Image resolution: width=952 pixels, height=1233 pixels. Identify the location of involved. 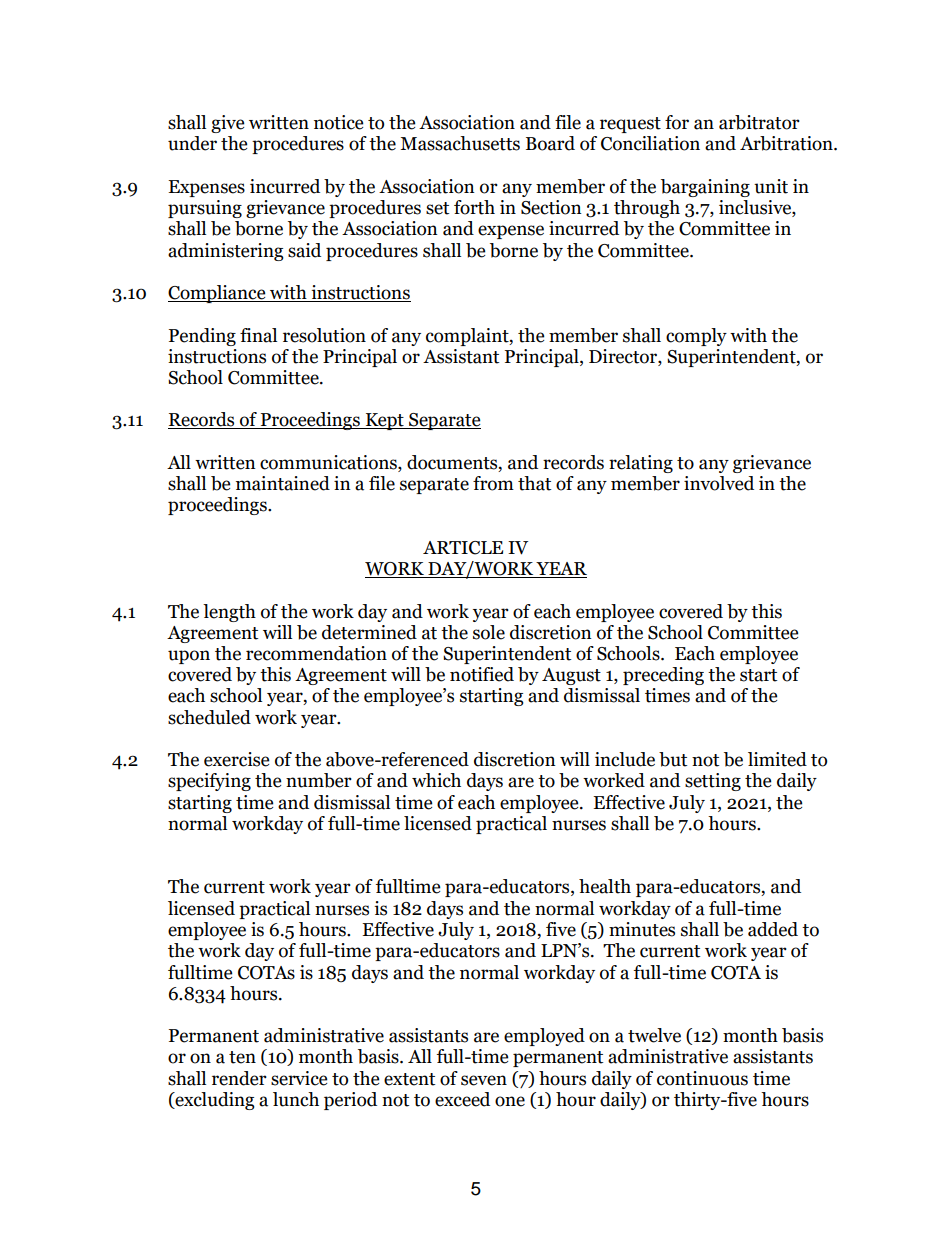
(719, 483).
